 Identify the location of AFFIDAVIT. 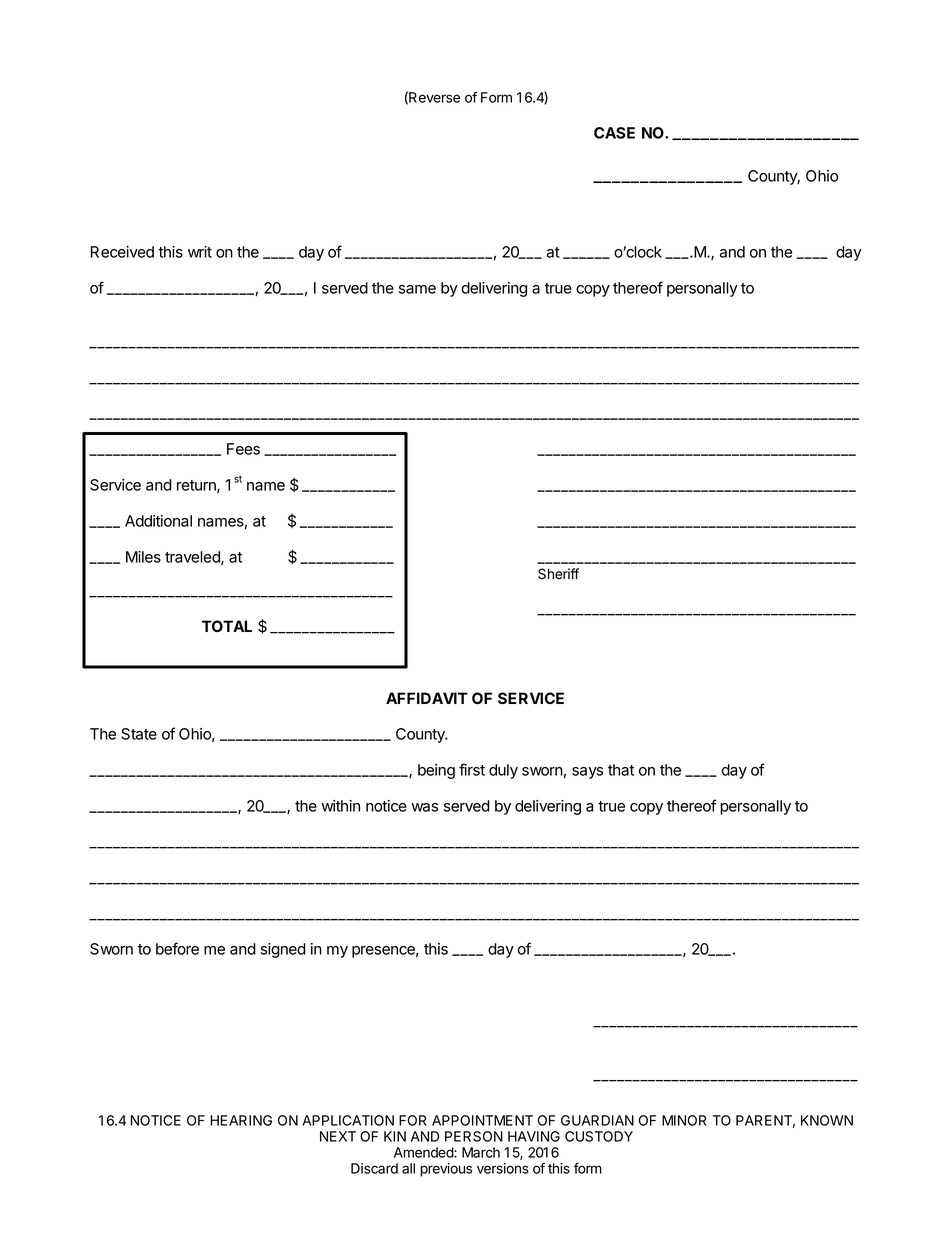
(427, 698).
